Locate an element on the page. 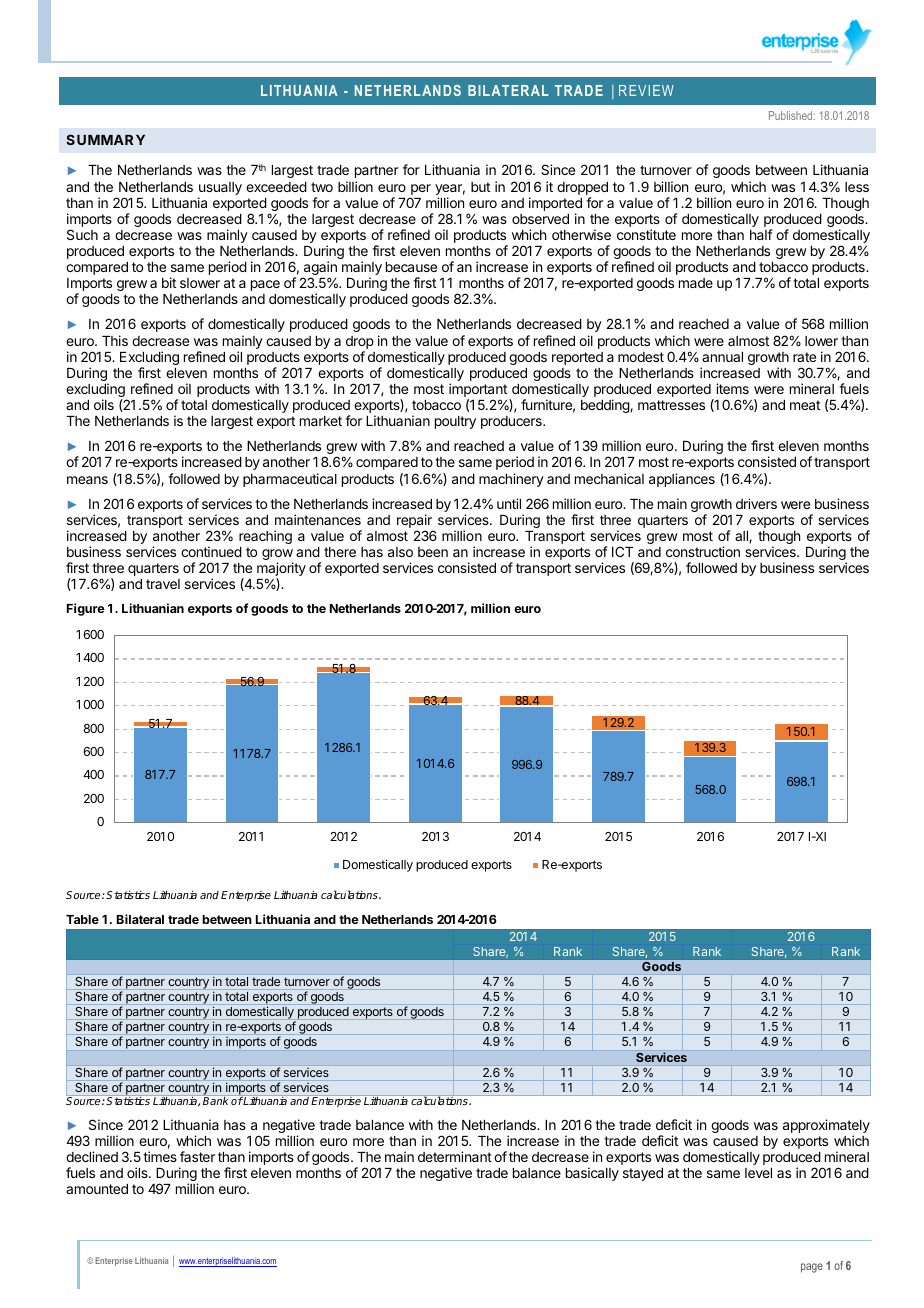 The height and width of the page is (1308, 924). but is located at coordinates (480, 187).
